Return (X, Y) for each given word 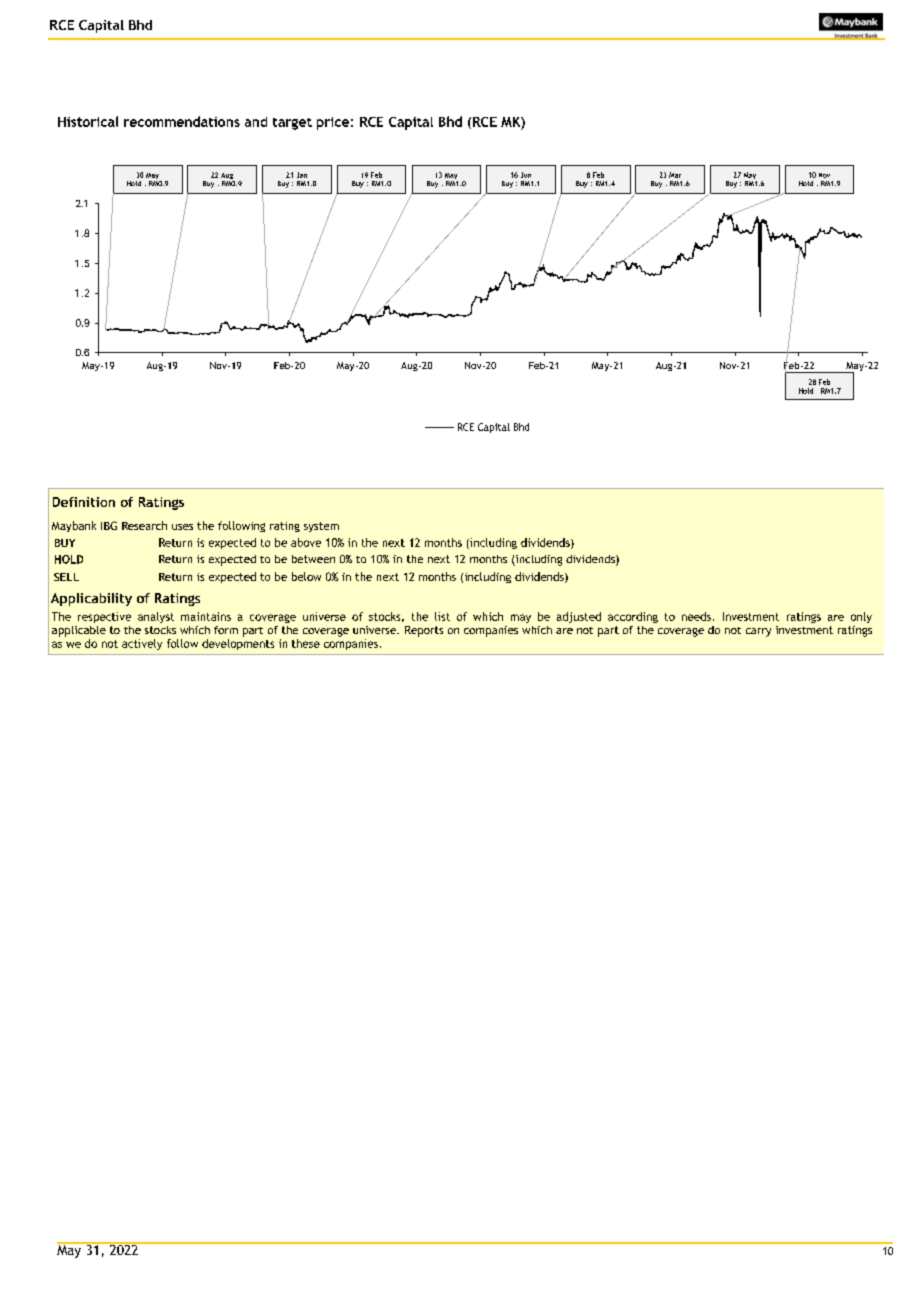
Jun (526, 175)
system (321, 527)
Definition (84, 502)
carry (758, 632)
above (306, 542)
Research (144, 525)
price (333, 123)
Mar (675, 175)
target (292, 124)
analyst (156, 617)
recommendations (182, 121)
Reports (424, 631)
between (313, 559)
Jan (302, 175)
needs (696, 616)
